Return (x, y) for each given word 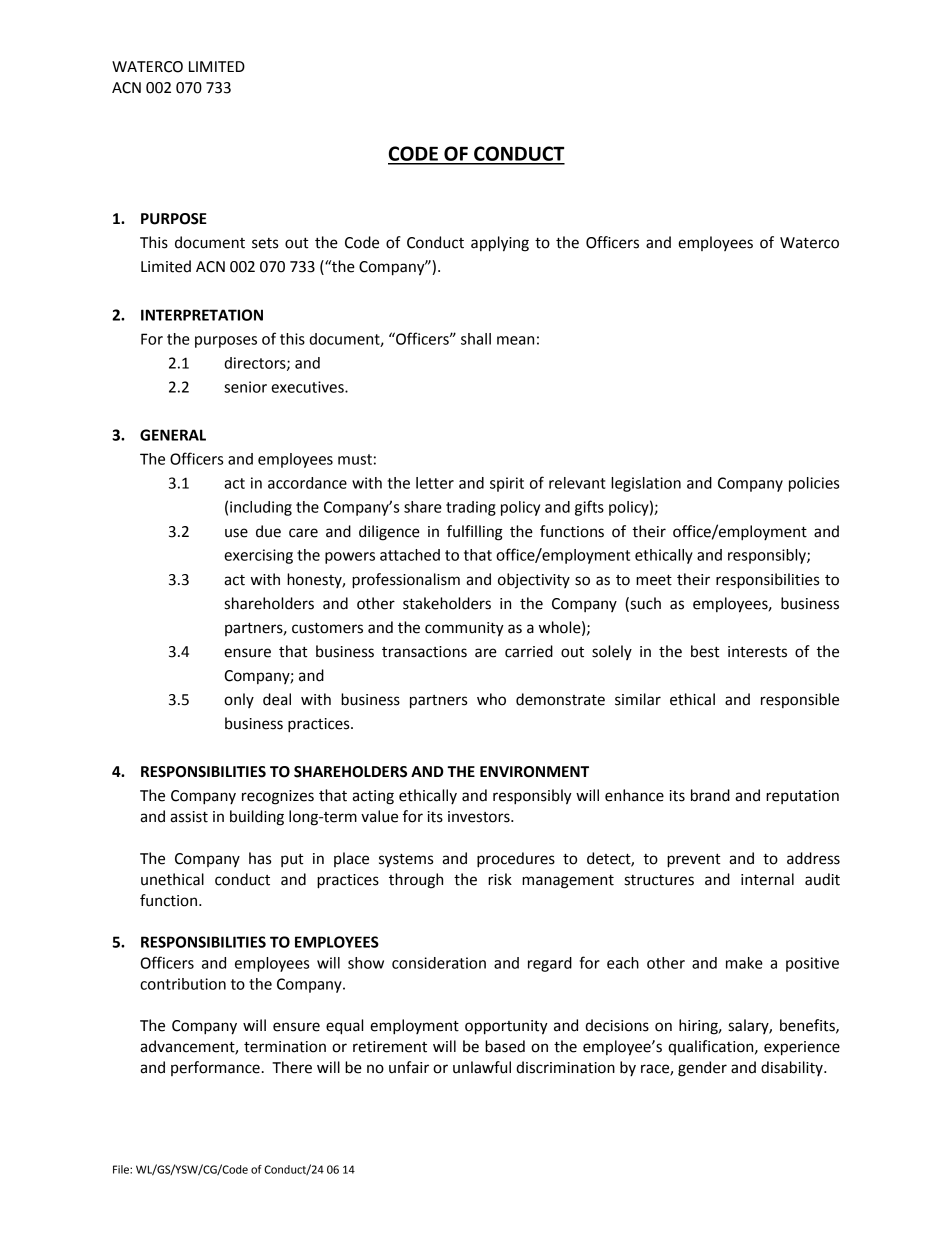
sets (265, 243)
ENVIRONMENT (534, 772)
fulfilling (475, 533)
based (505, 1046)
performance (215, 1068)
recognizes (278, 797)
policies (814, 484)
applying (500, 244)
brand (710, 795)
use (236, 533)
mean (515, 340)
